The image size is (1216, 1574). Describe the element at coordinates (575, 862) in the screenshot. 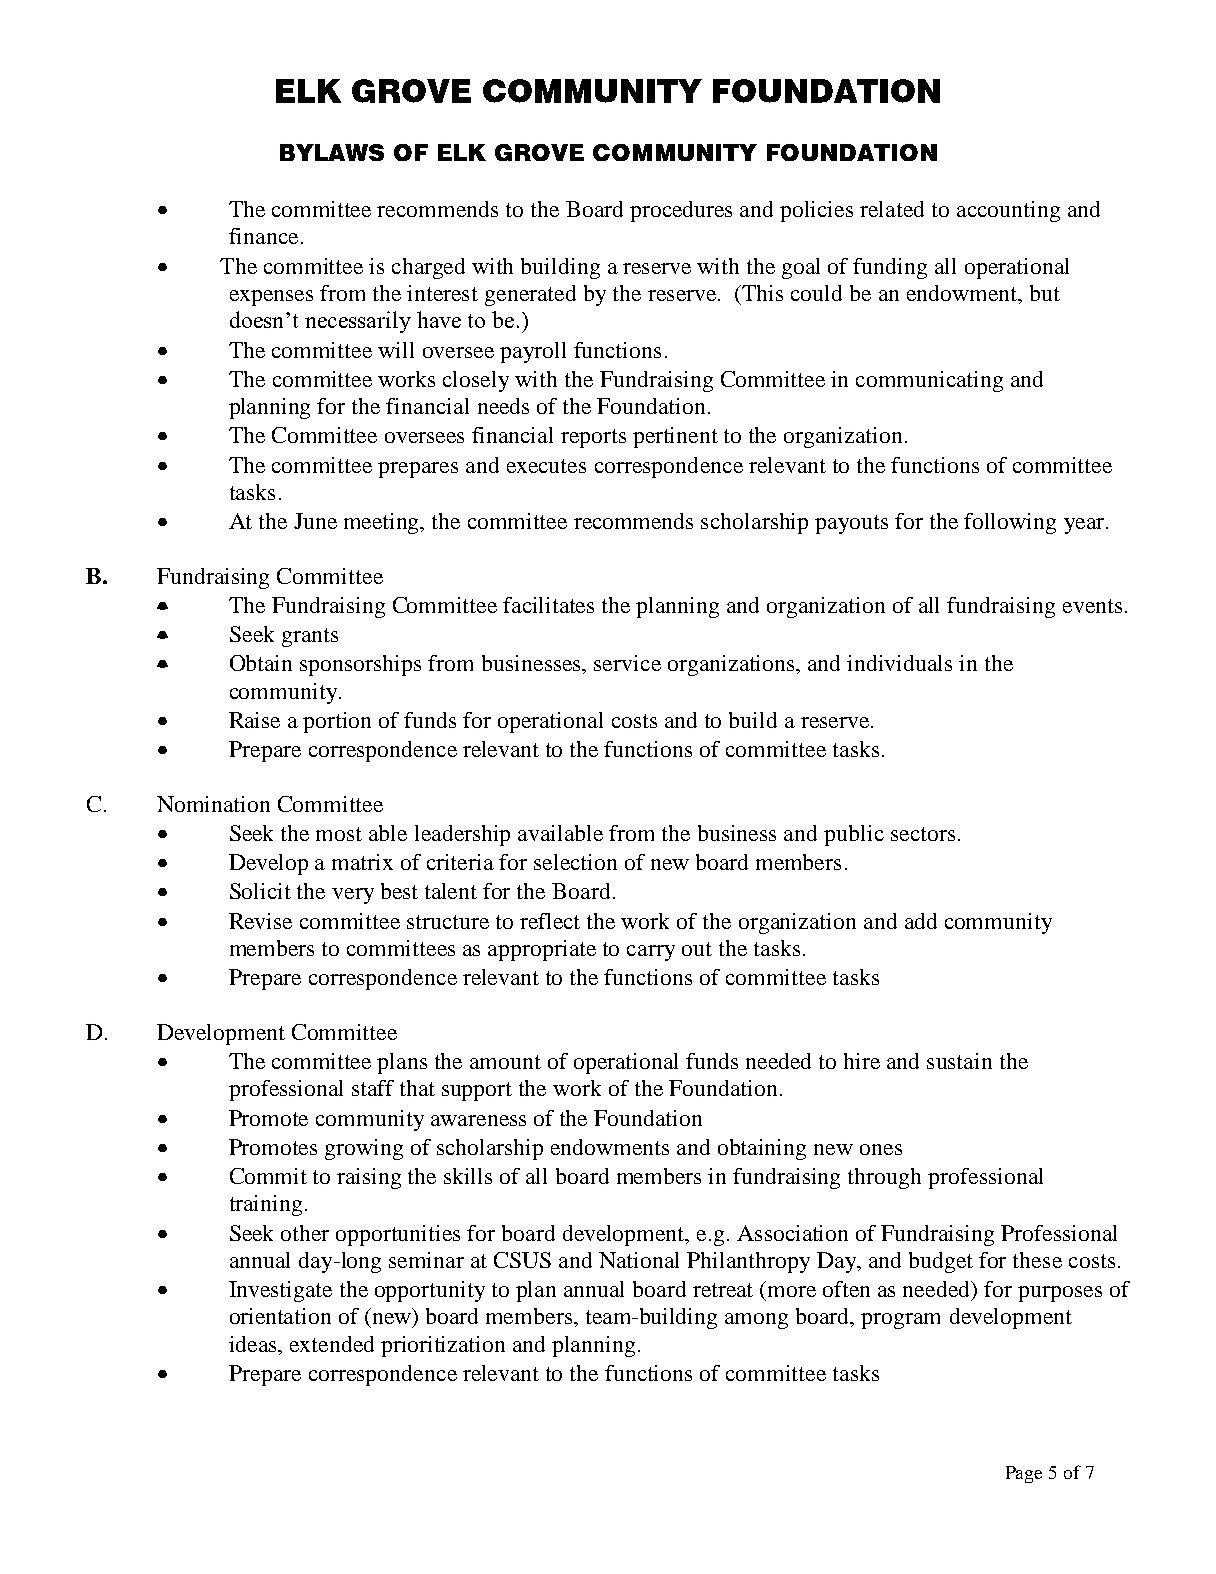

I see `selection` at that location.
